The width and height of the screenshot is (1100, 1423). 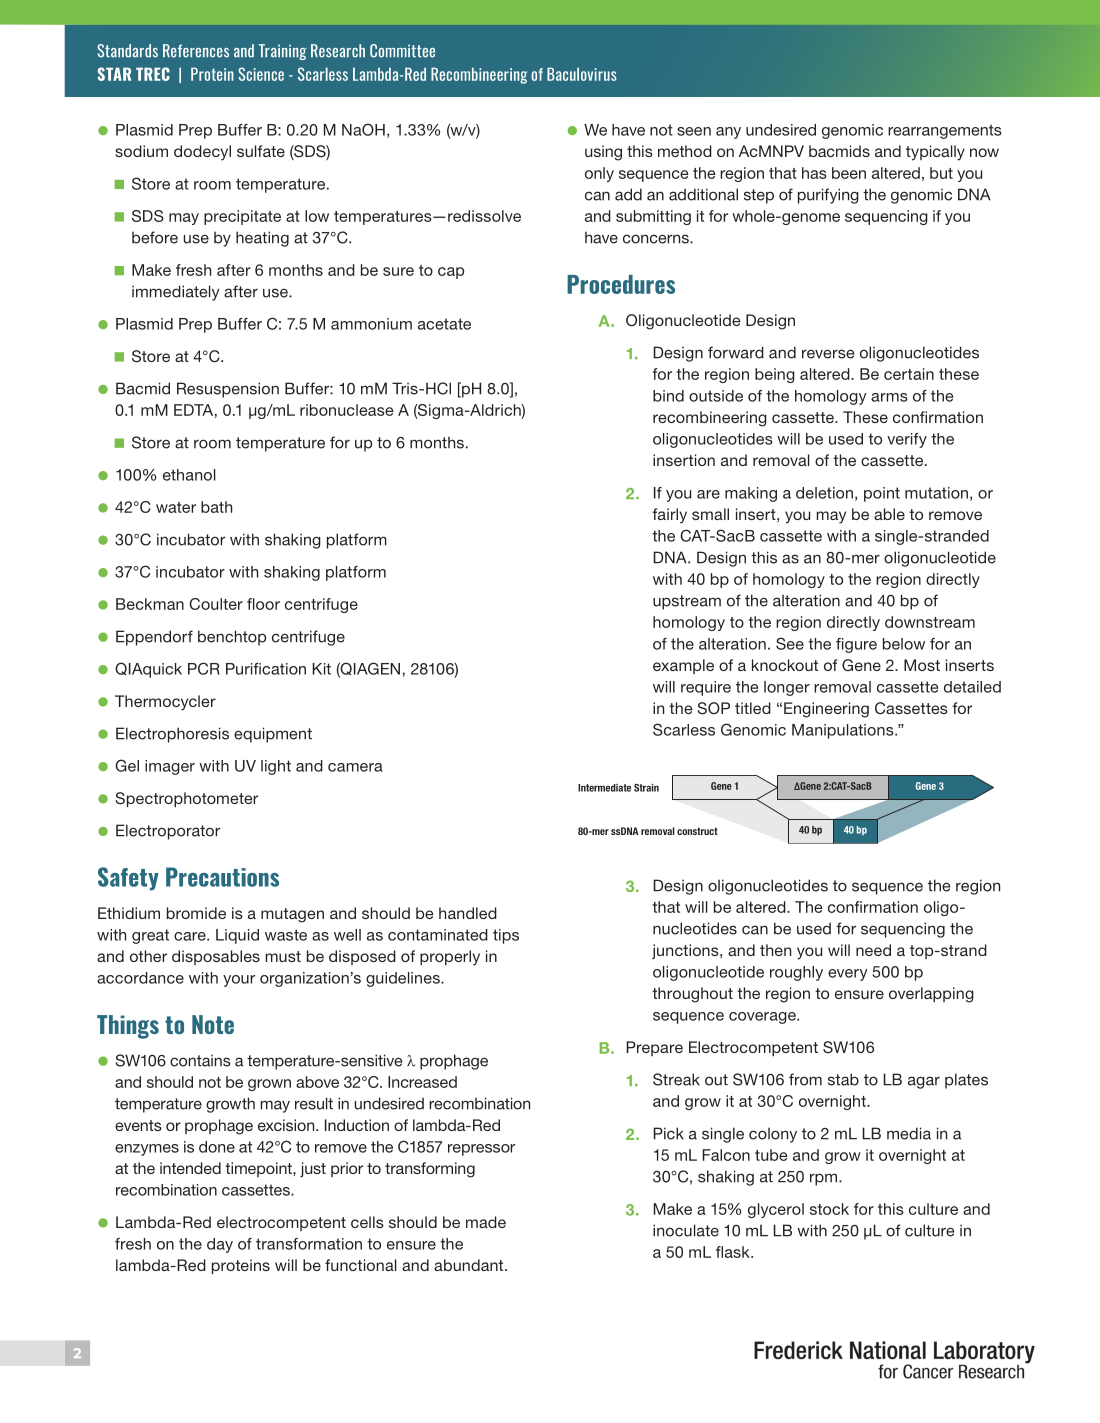 What do you see at coordinates (189, 475) in the screenshot?
I see `ethanol` at bounding box center [189, 475].
